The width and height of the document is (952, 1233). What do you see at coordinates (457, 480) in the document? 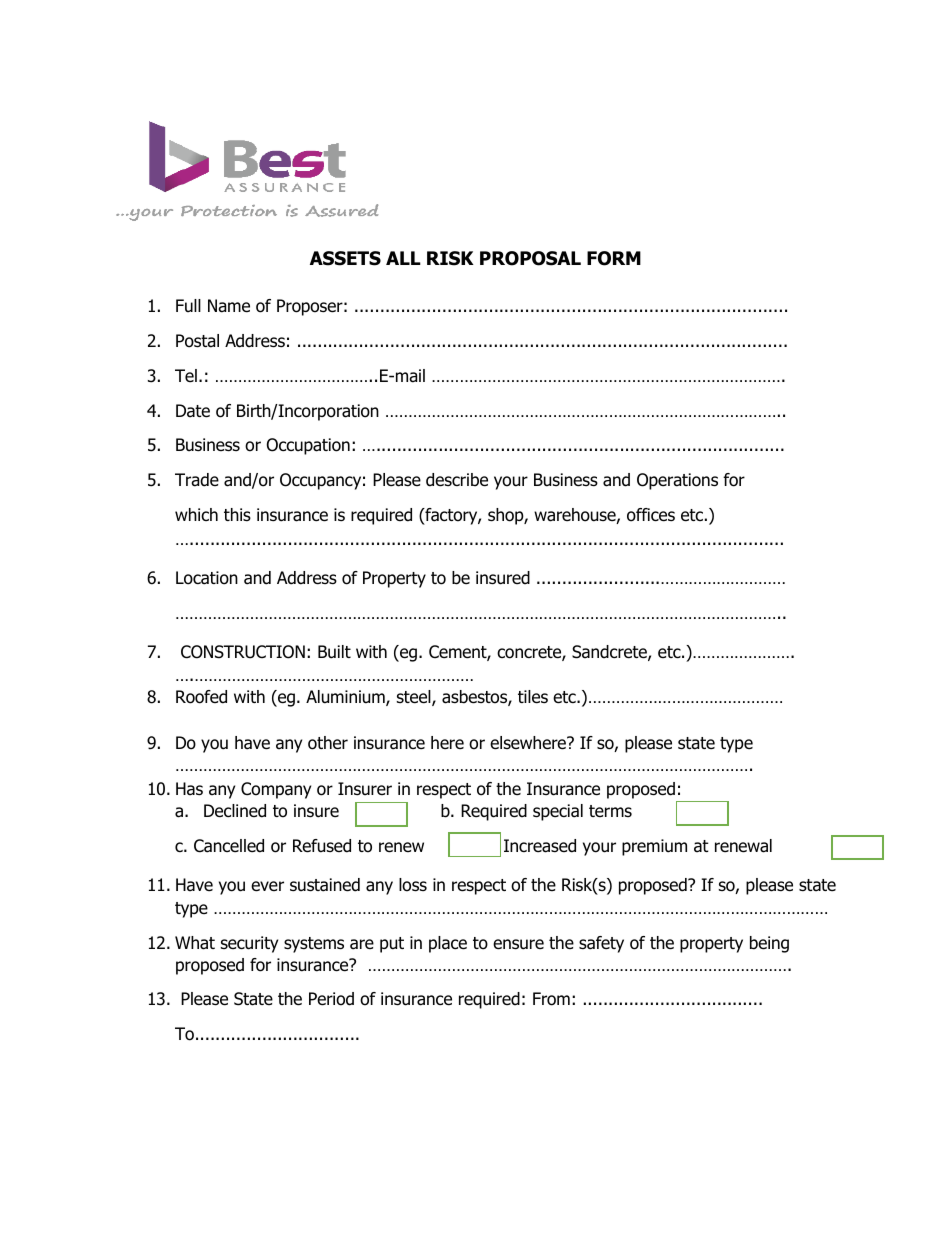
I see `describe` at bounding box center [457, 480].
